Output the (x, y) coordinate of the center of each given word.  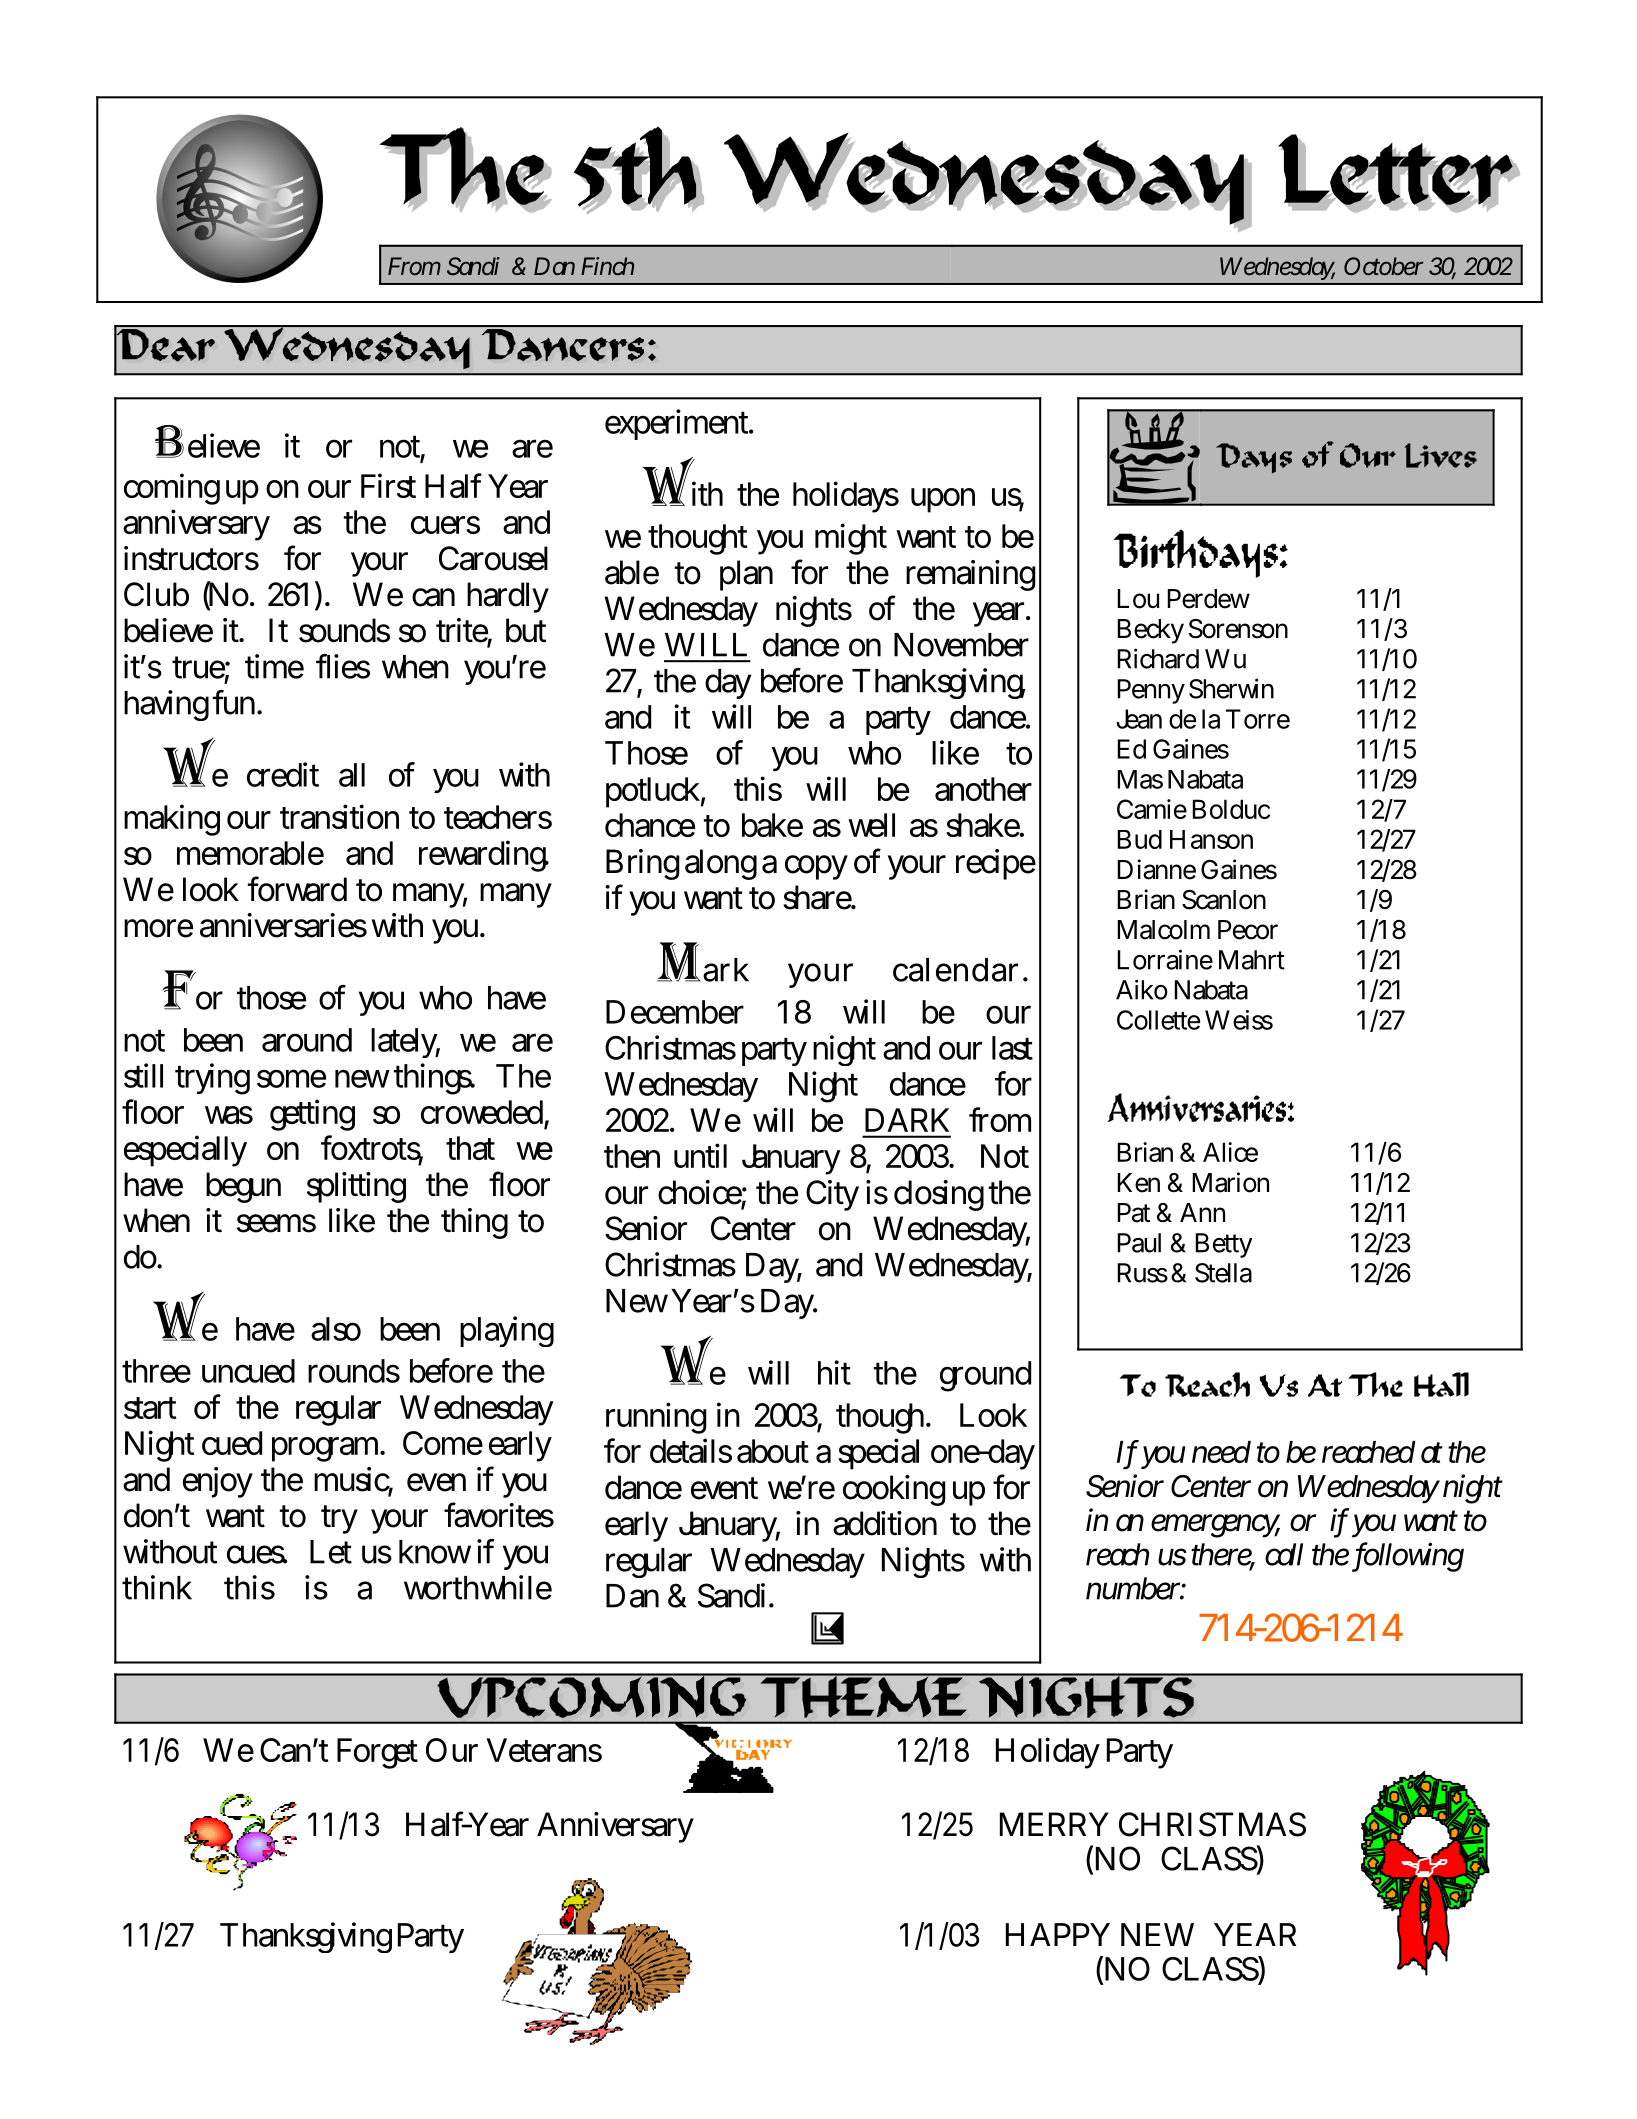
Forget (377, 1753)
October (1383, 266)
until (700, 1155)
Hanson (1211, 839)
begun (243, 1187)
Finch (607, 266)
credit (283, 774)
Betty (1223, 1245)
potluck (653, 792)
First (388, 485)
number (1133, 1588)
